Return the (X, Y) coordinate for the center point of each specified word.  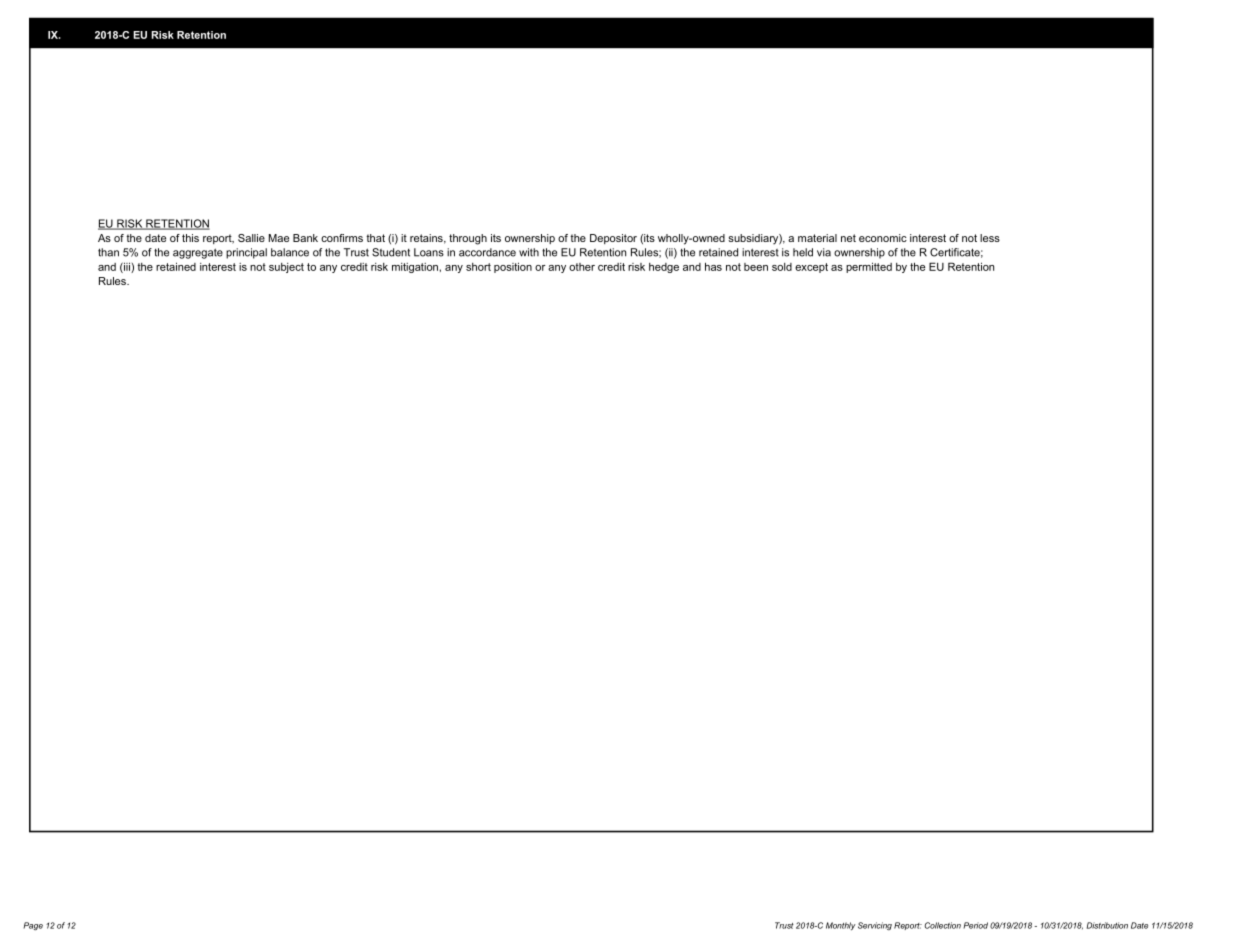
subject (286, 268)
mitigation (416, 268)
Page (33, 926)
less (990, 238)
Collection (943, 925)
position (513, 267)
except (811, 268)
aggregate (198, 253)
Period (976, 925)
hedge (664, 268)
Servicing (875, 926)
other (582, 267)
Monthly (841, 926)
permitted (869, 267)
